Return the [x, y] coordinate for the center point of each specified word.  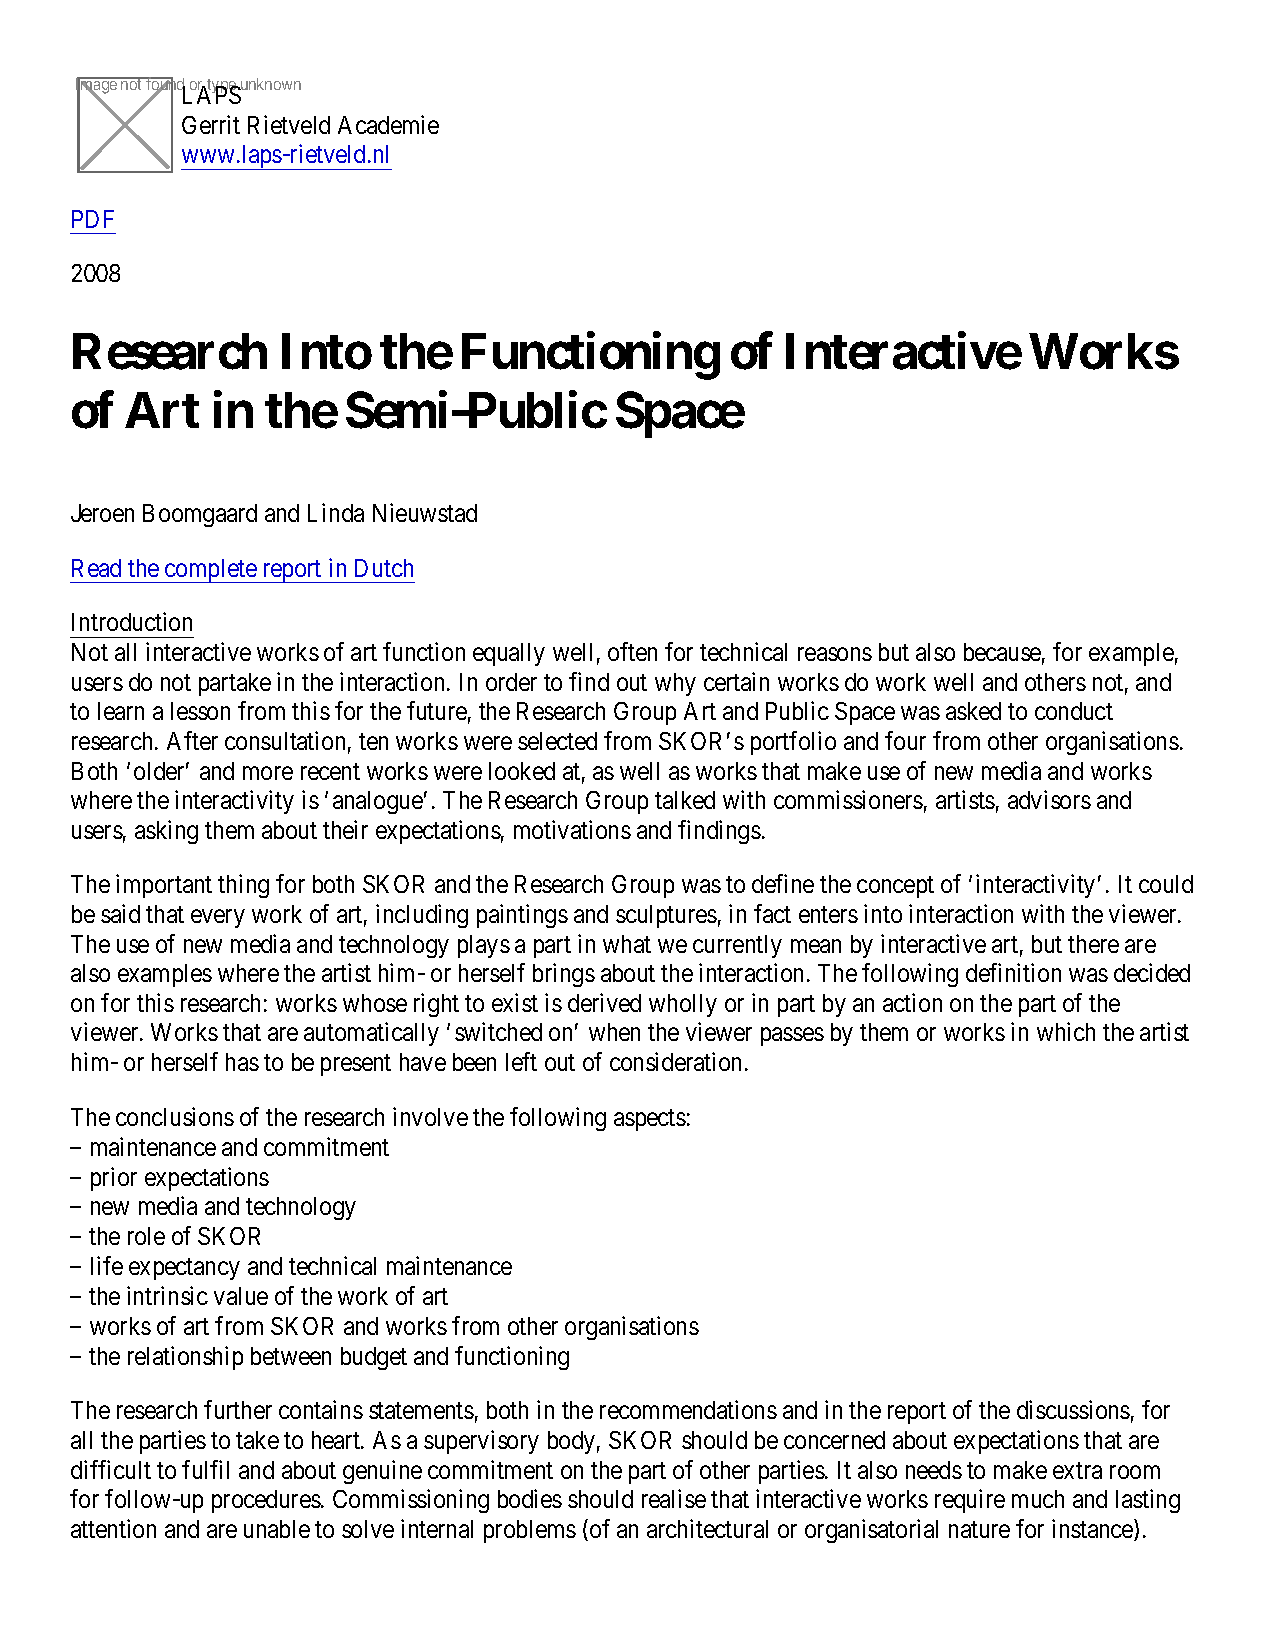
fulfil [205, 1469]
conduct [1074, 711]
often [632, 651]
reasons [835, 654]
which [1066, 1031]
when [614, 1032]
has [242, 1062]
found [164, 85]
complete [210, 571]
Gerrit [211, 124]
